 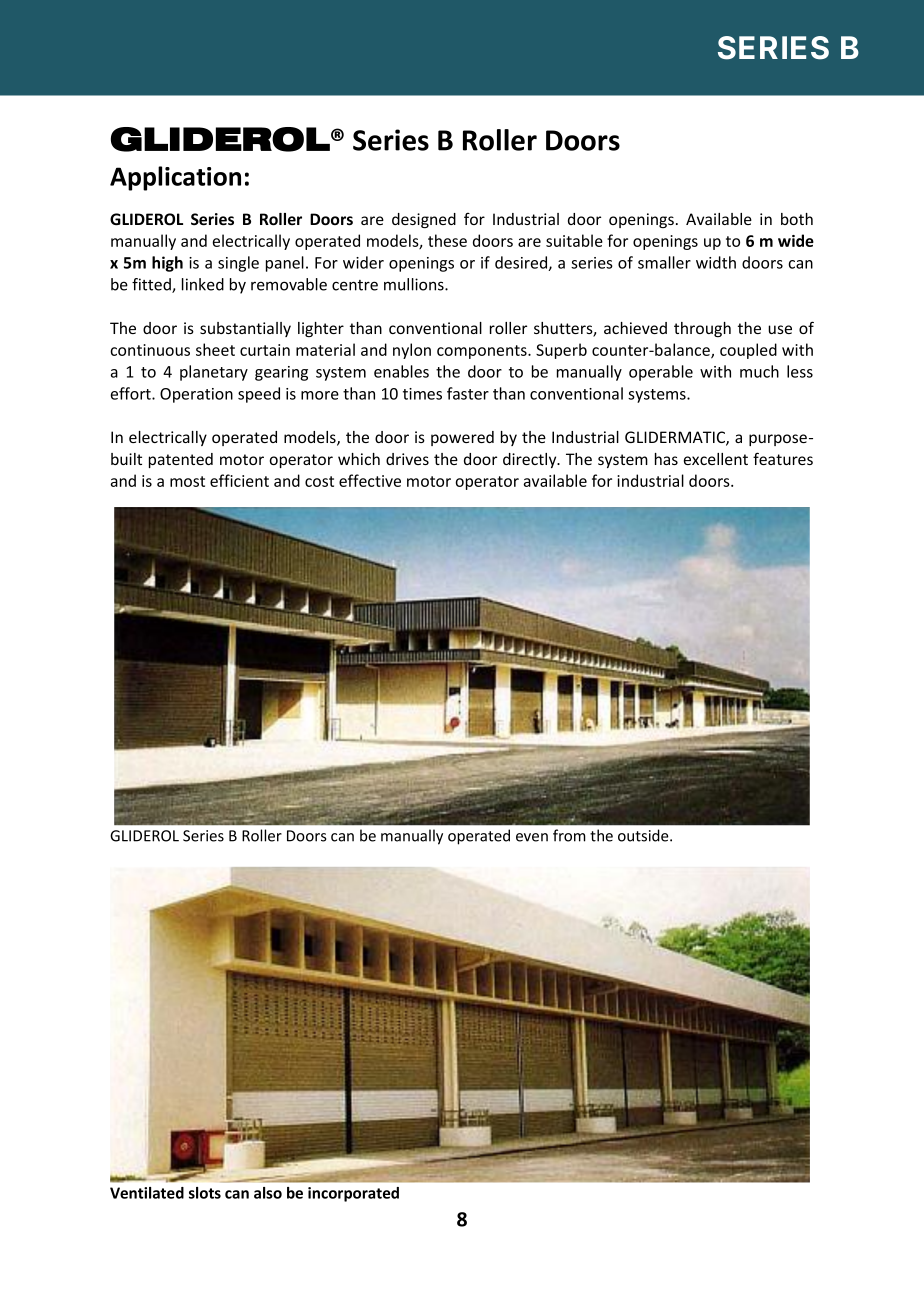 What do you see at coordinates (205, 1193) in the image?
I see `slots` at bounding box center [205, 1193].
